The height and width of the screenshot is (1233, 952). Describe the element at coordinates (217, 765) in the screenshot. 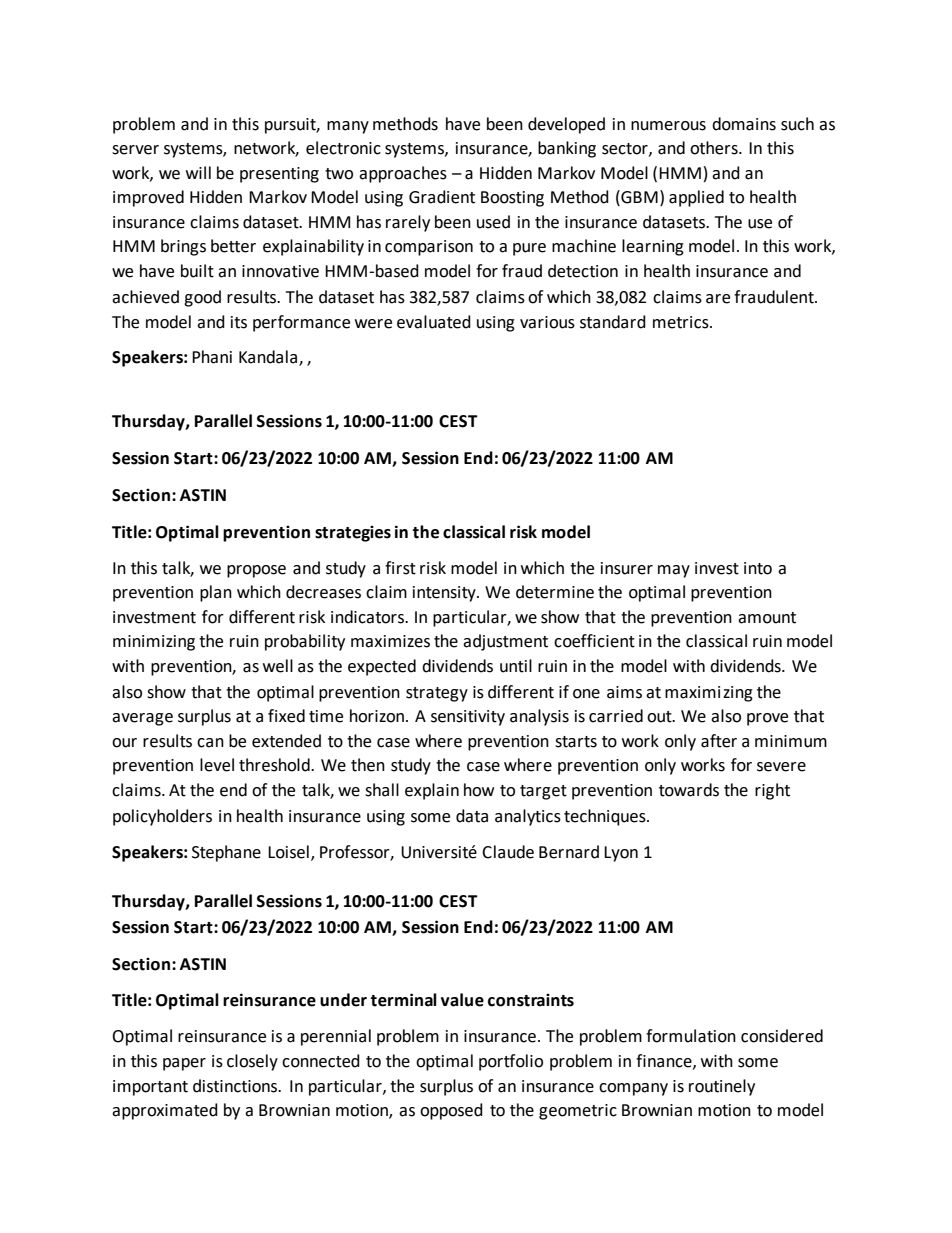

I see `level` at that location.
